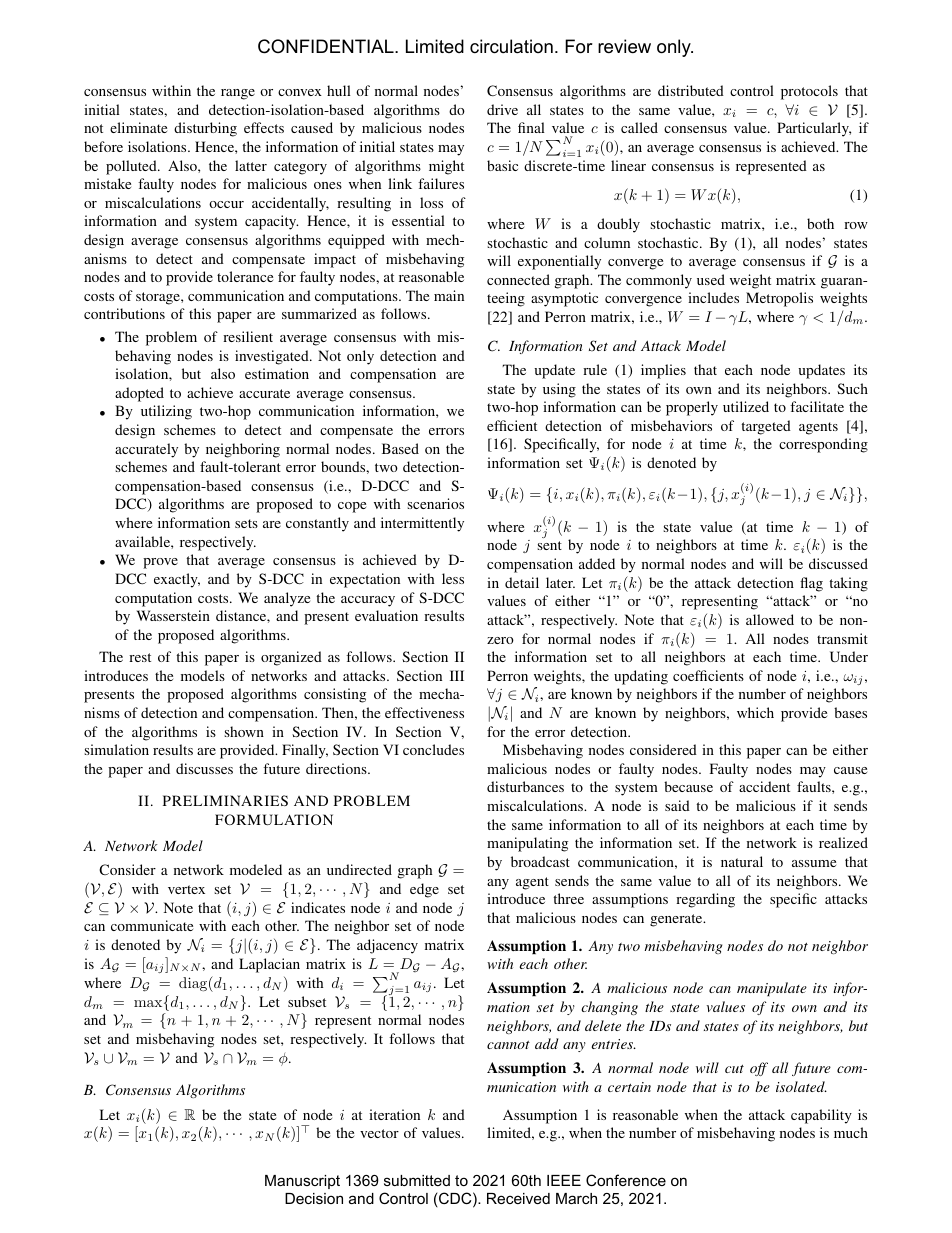 Image resolution: width=952 pixels, height=1233 pixels. I want to click on Manuscript, so click(302, 1182).
